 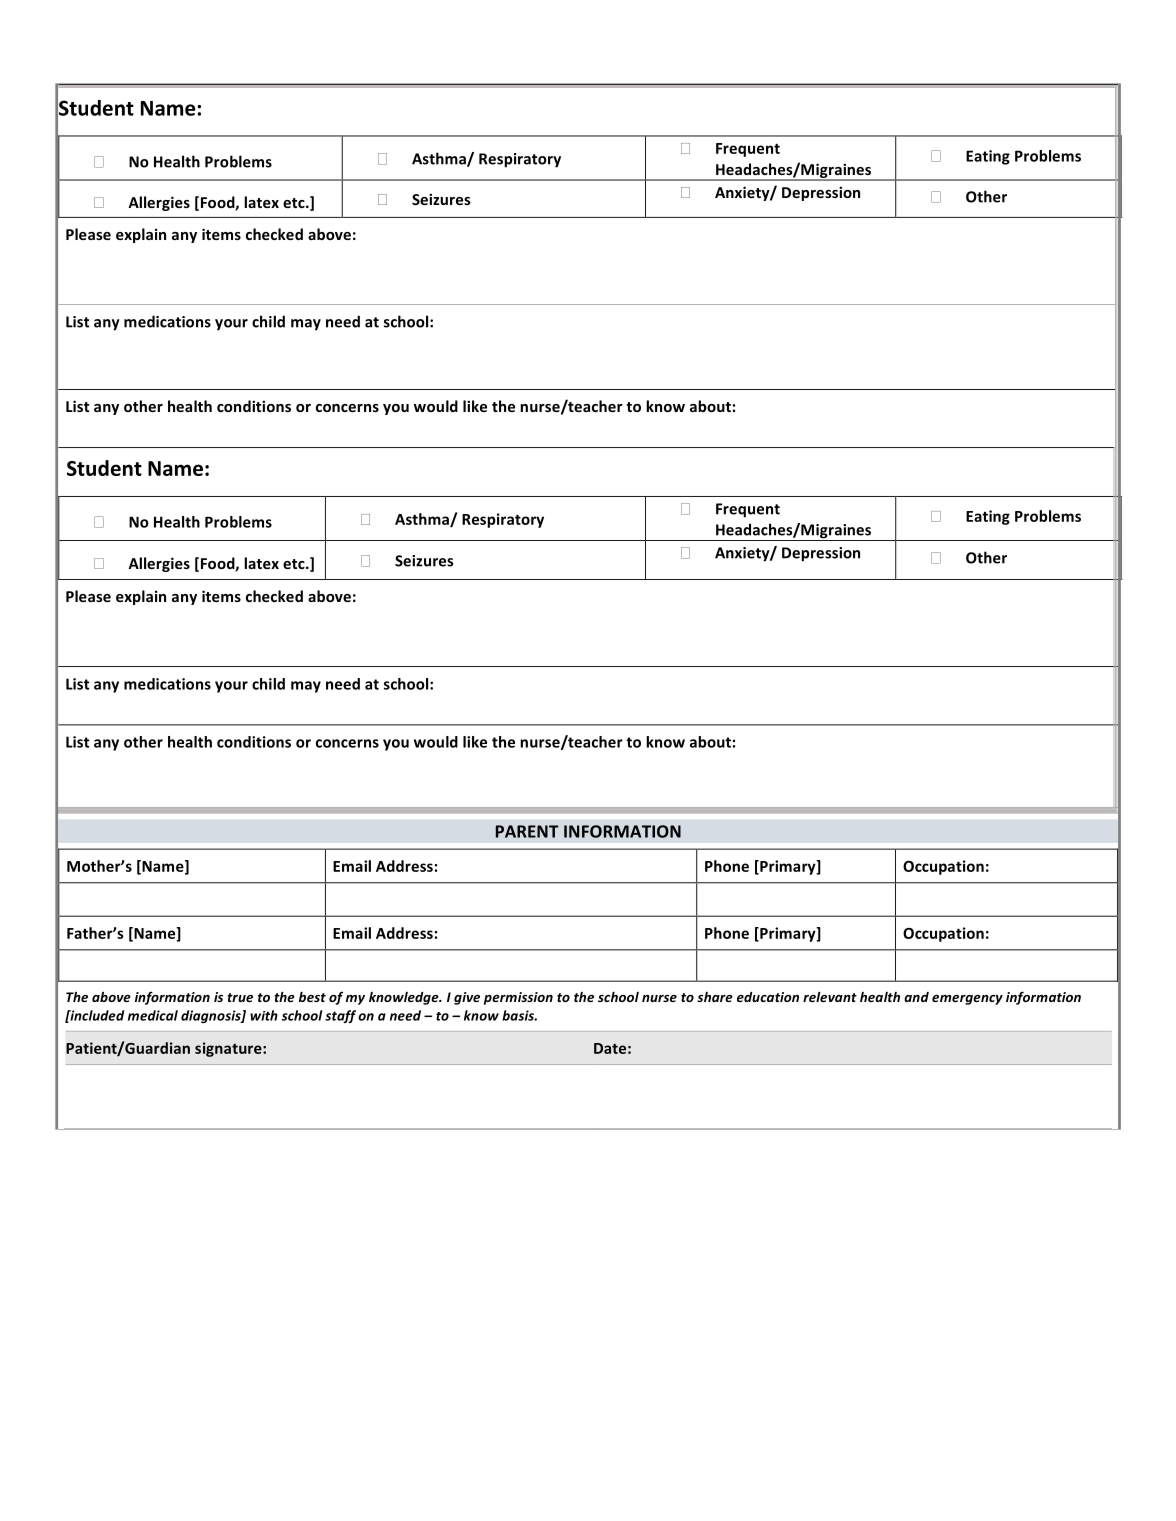 I want to click on best, so click(x=312, y=997).
